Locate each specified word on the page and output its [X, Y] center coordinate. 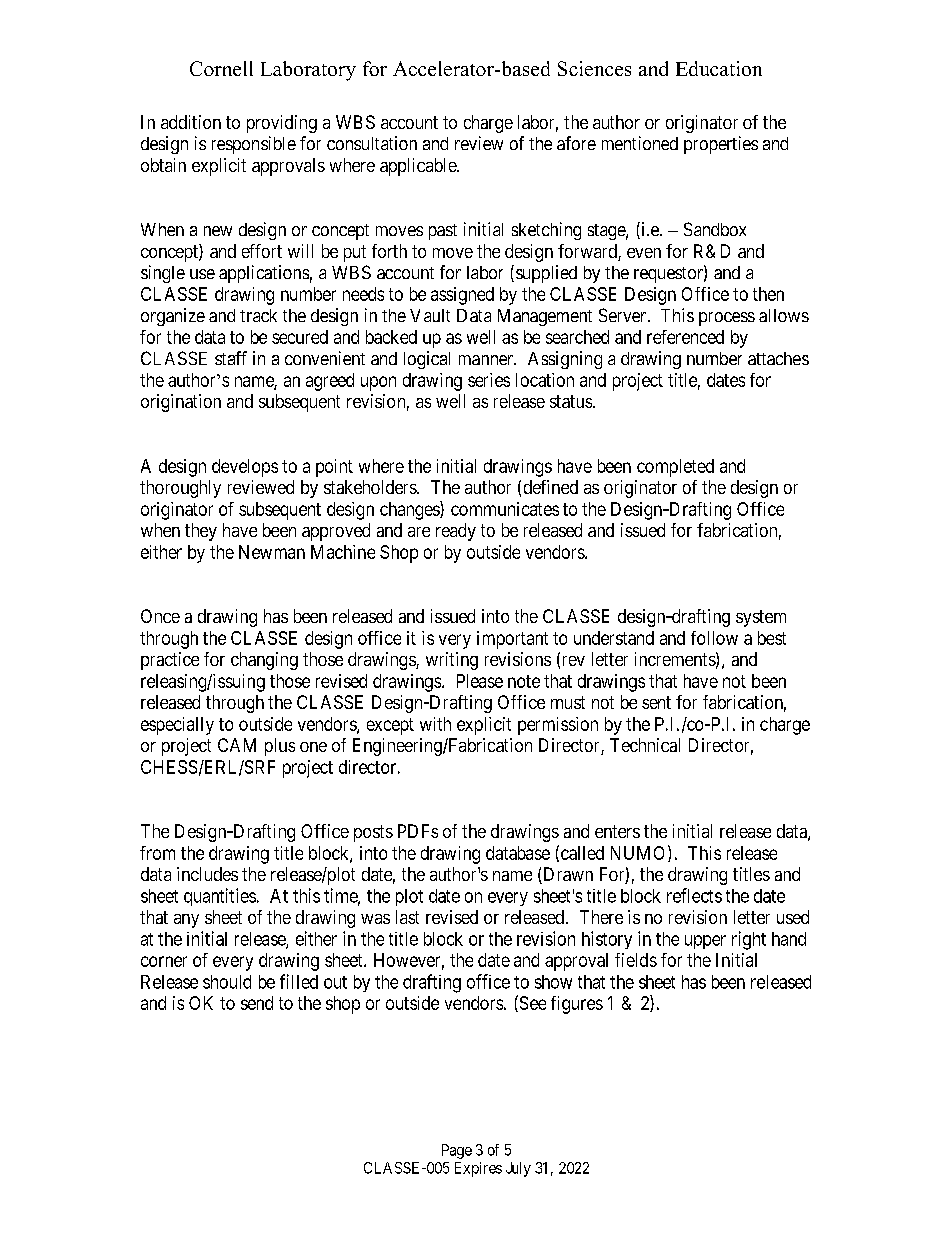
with [435, 724]
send [257, 1003]
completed [675, 468]
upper [705, 942]
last [407, 917]
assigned [462, 296]
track [258, 315]
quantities [220, 897]
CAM [237, 745]
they [201, 532]
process [727, 319]
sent [656, 702]
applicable [419, 167]
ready [456, 532]
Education [719, 68]
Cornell [221, 68]
